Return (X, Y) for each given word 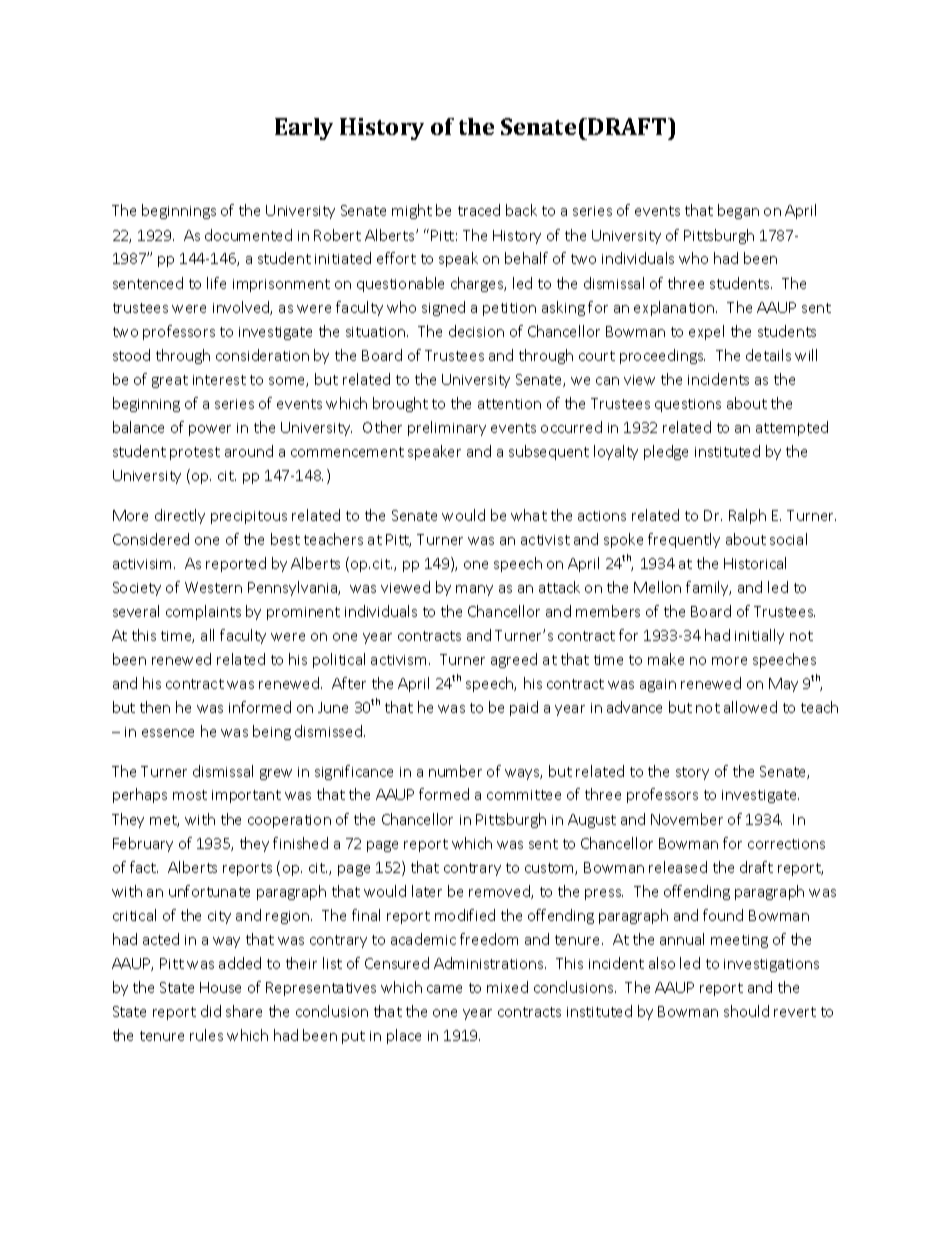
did (211, 1011)
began (738, 211)
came (444, 989)
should (746, 1011)
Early (304, 129)
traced (479, 210)
